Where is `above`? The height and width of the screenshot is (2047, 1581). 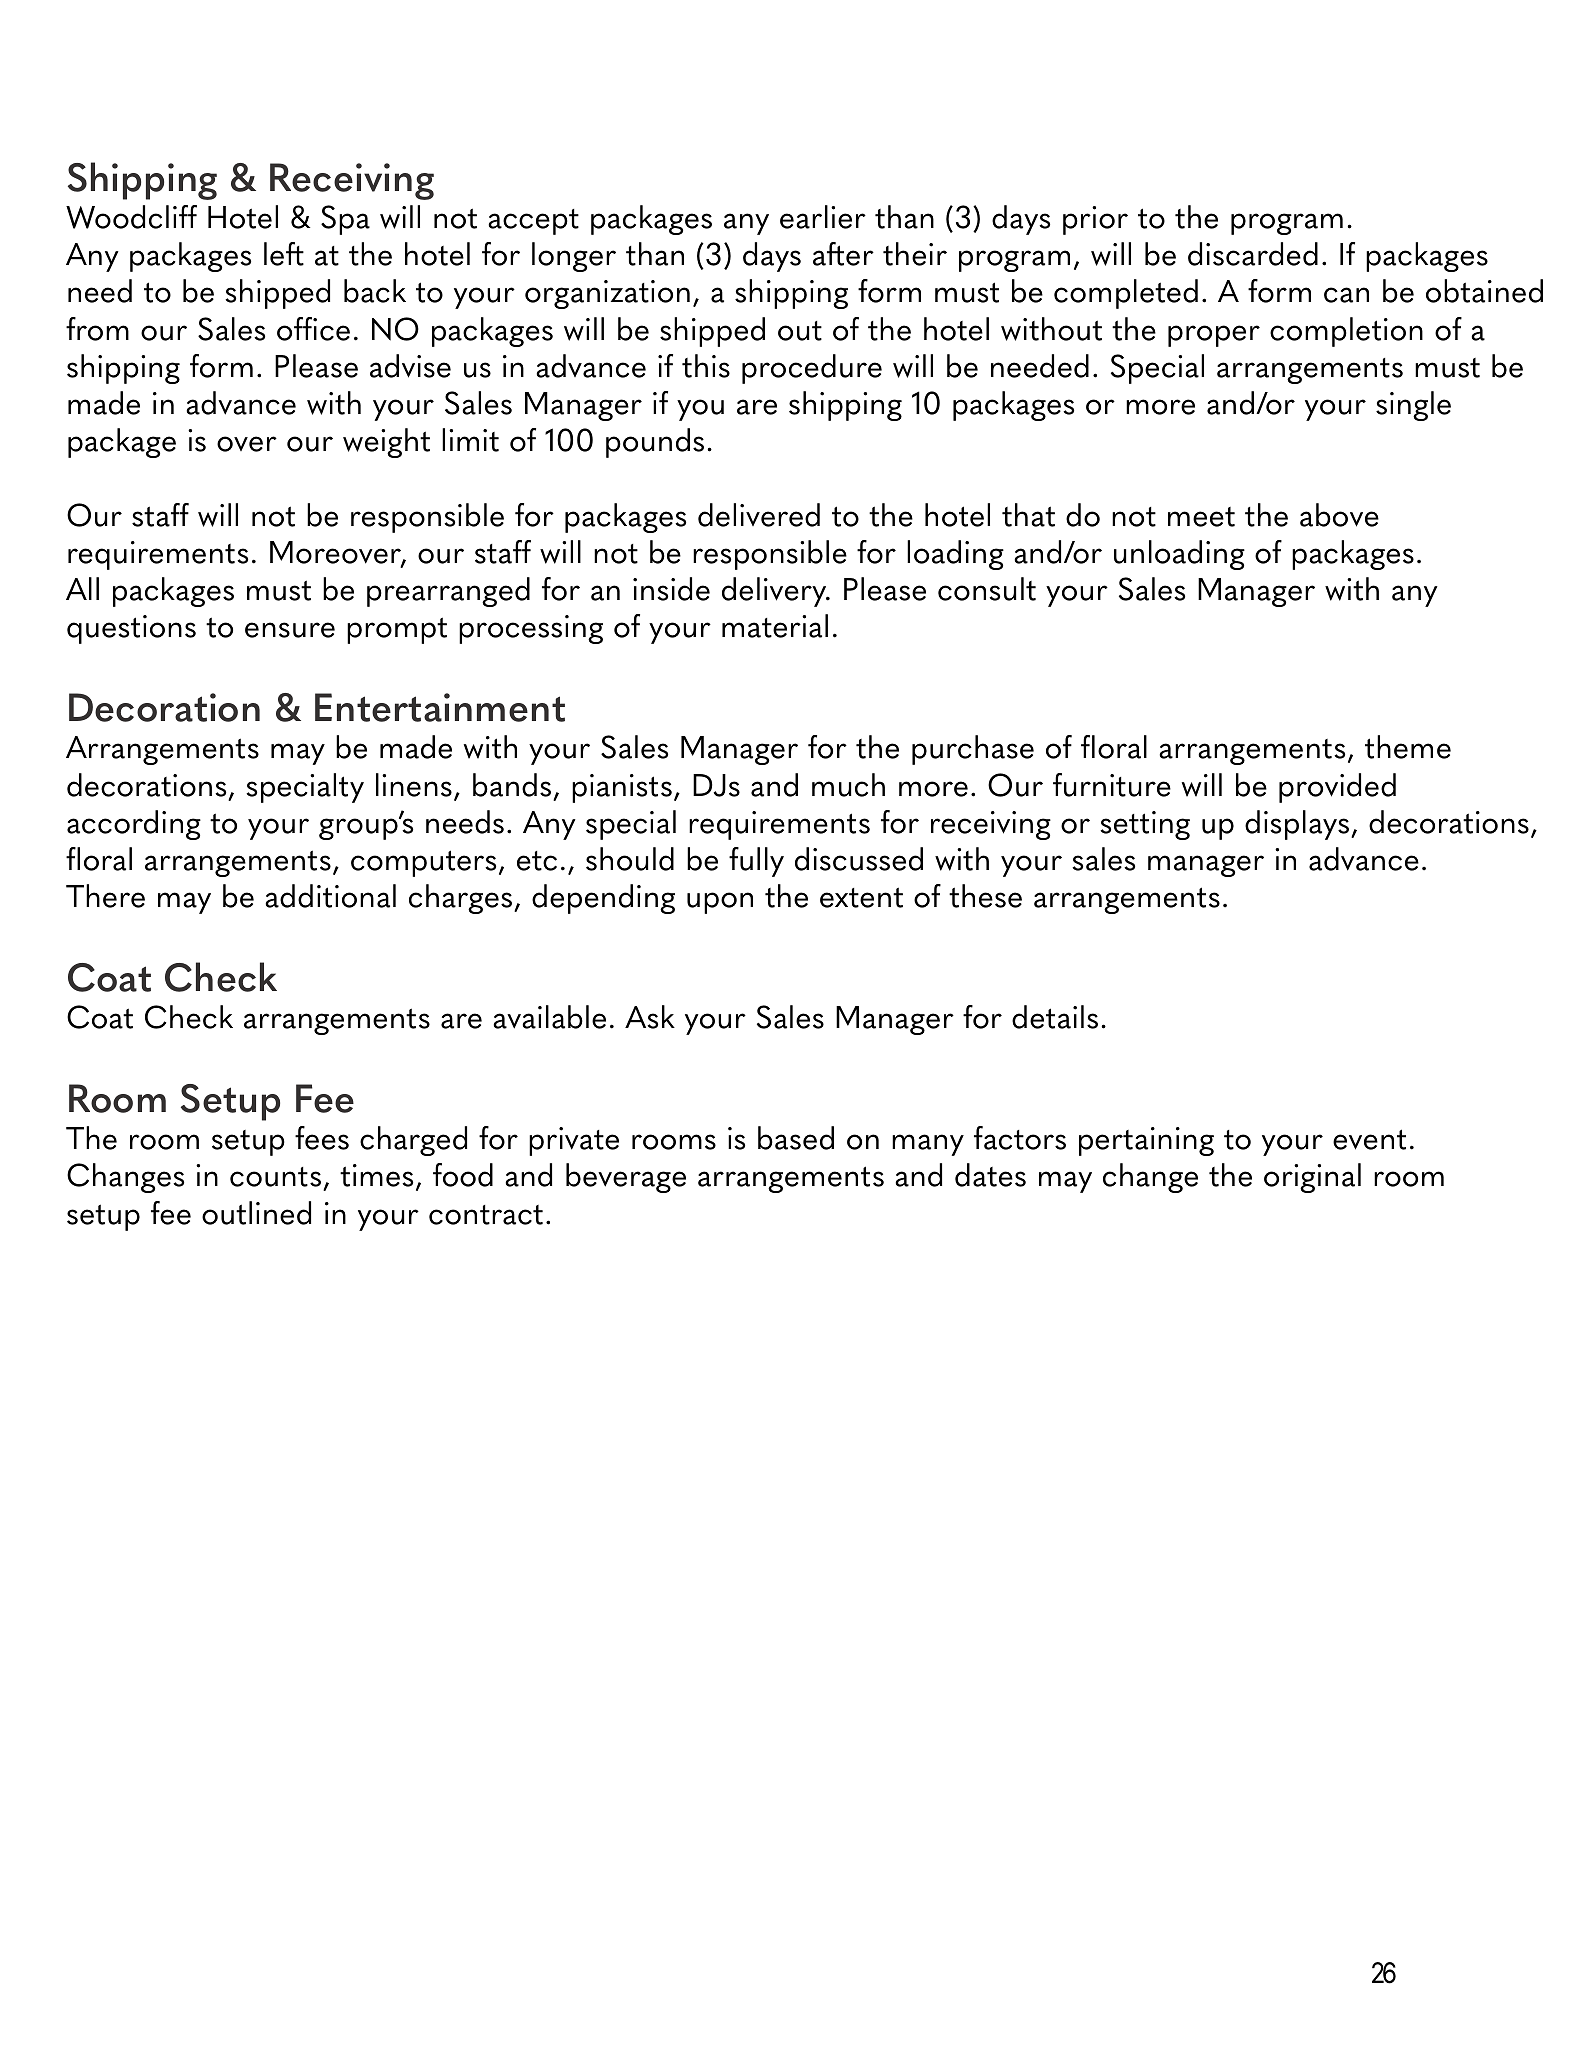
above is located at coordinates (1339, 515).
